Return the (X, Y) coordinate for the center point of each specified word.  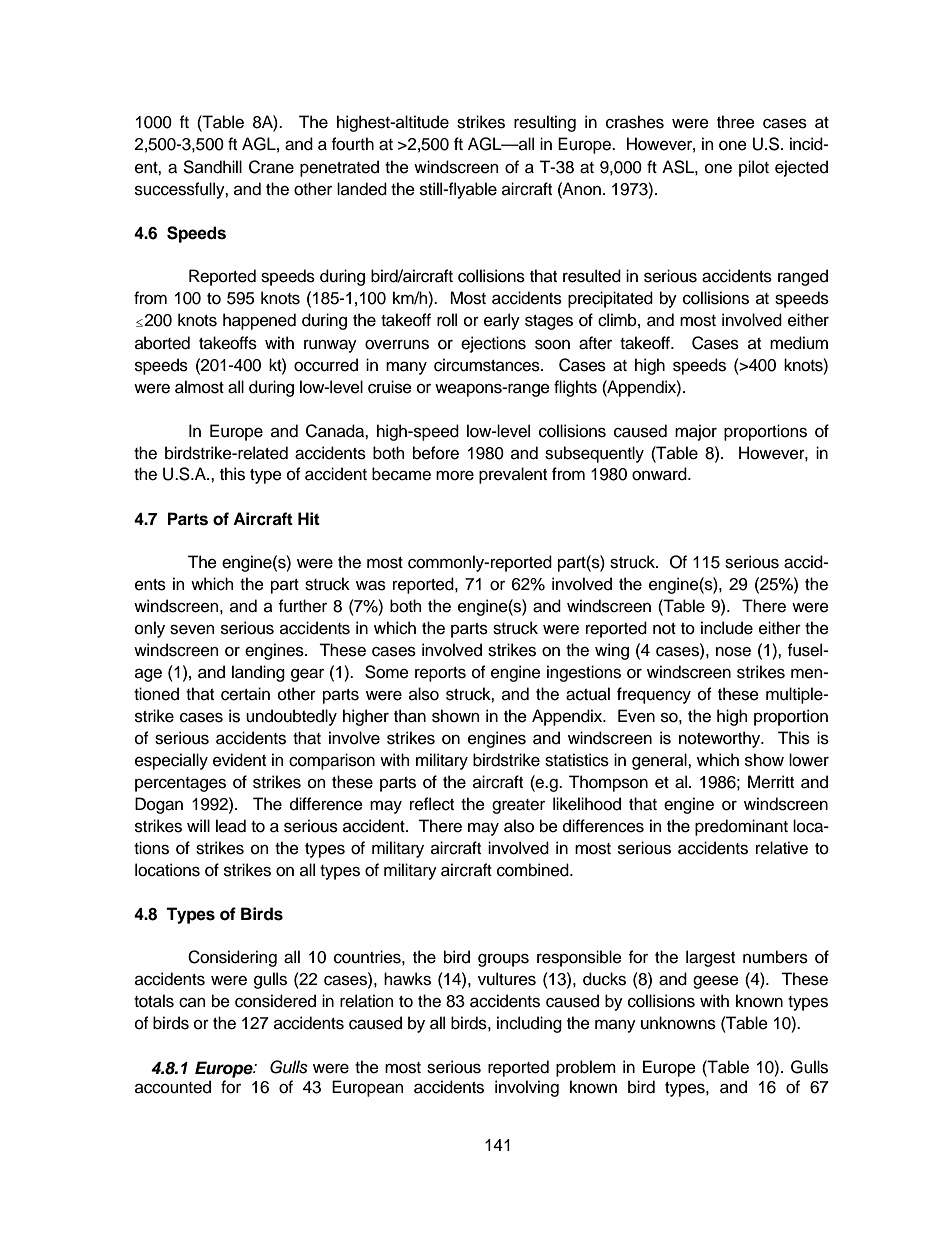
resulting (545, 123)
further (303, 606)
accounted (173, 1087)
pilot (754, 168)
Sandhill (212, 167)
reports (440, 674)
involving (527, 1088)
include (727, 628)
